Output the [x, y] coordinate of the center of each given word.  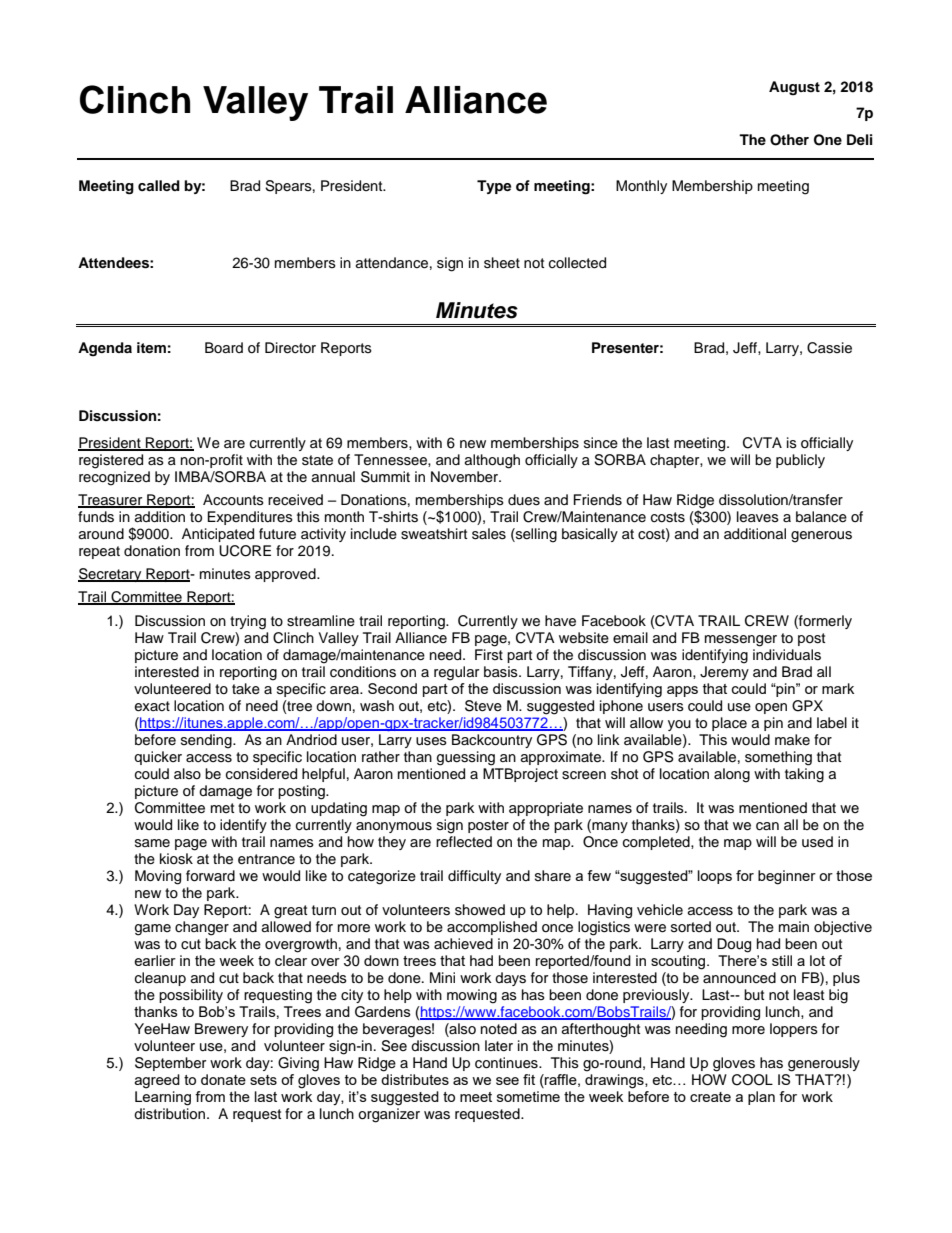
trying [248, 622]
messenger [741, 641]
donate [223, 1079]
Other [789, 140]
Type [494, 187]
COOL [752, 1080]
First [489, 653]
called [159, 185]
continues [507, 1063]
